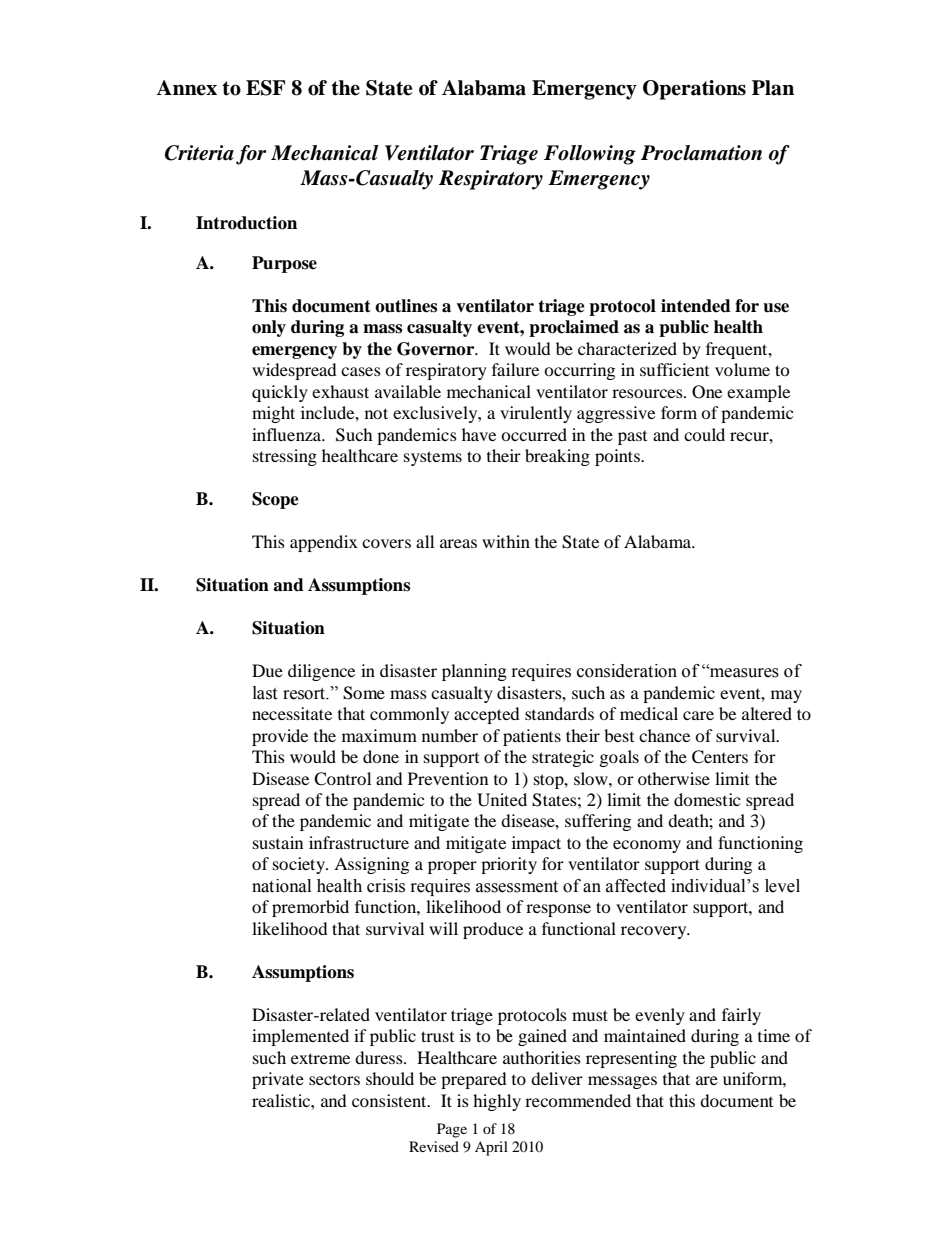 The width and height of the screenshot is (952, 1233). What do you see at coordinates (506, 541) in the screenshot?
I see `within` at bounding box center [506, 541].
